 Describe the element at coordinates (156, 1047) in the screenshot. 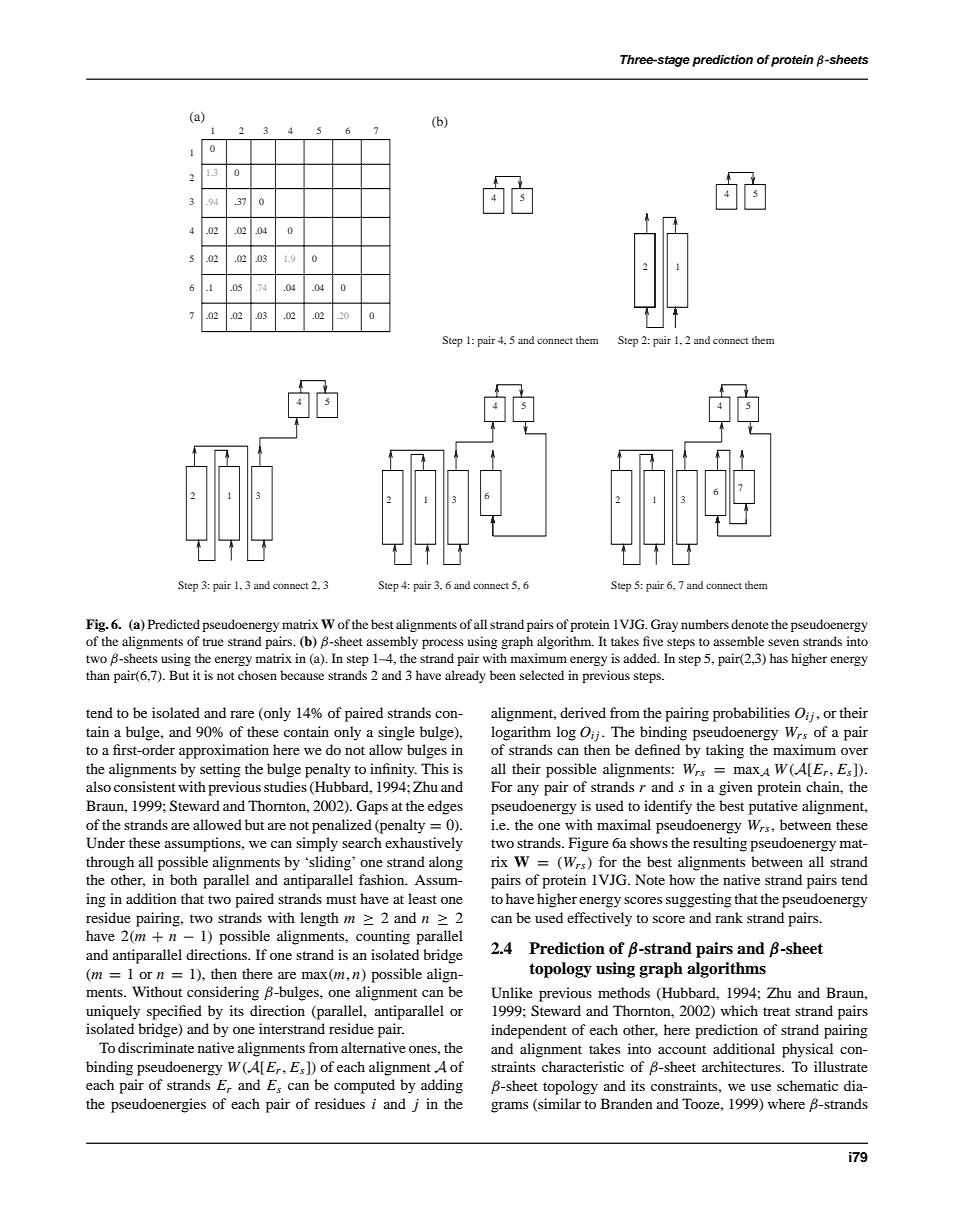

I see `discriminate` at that location.
